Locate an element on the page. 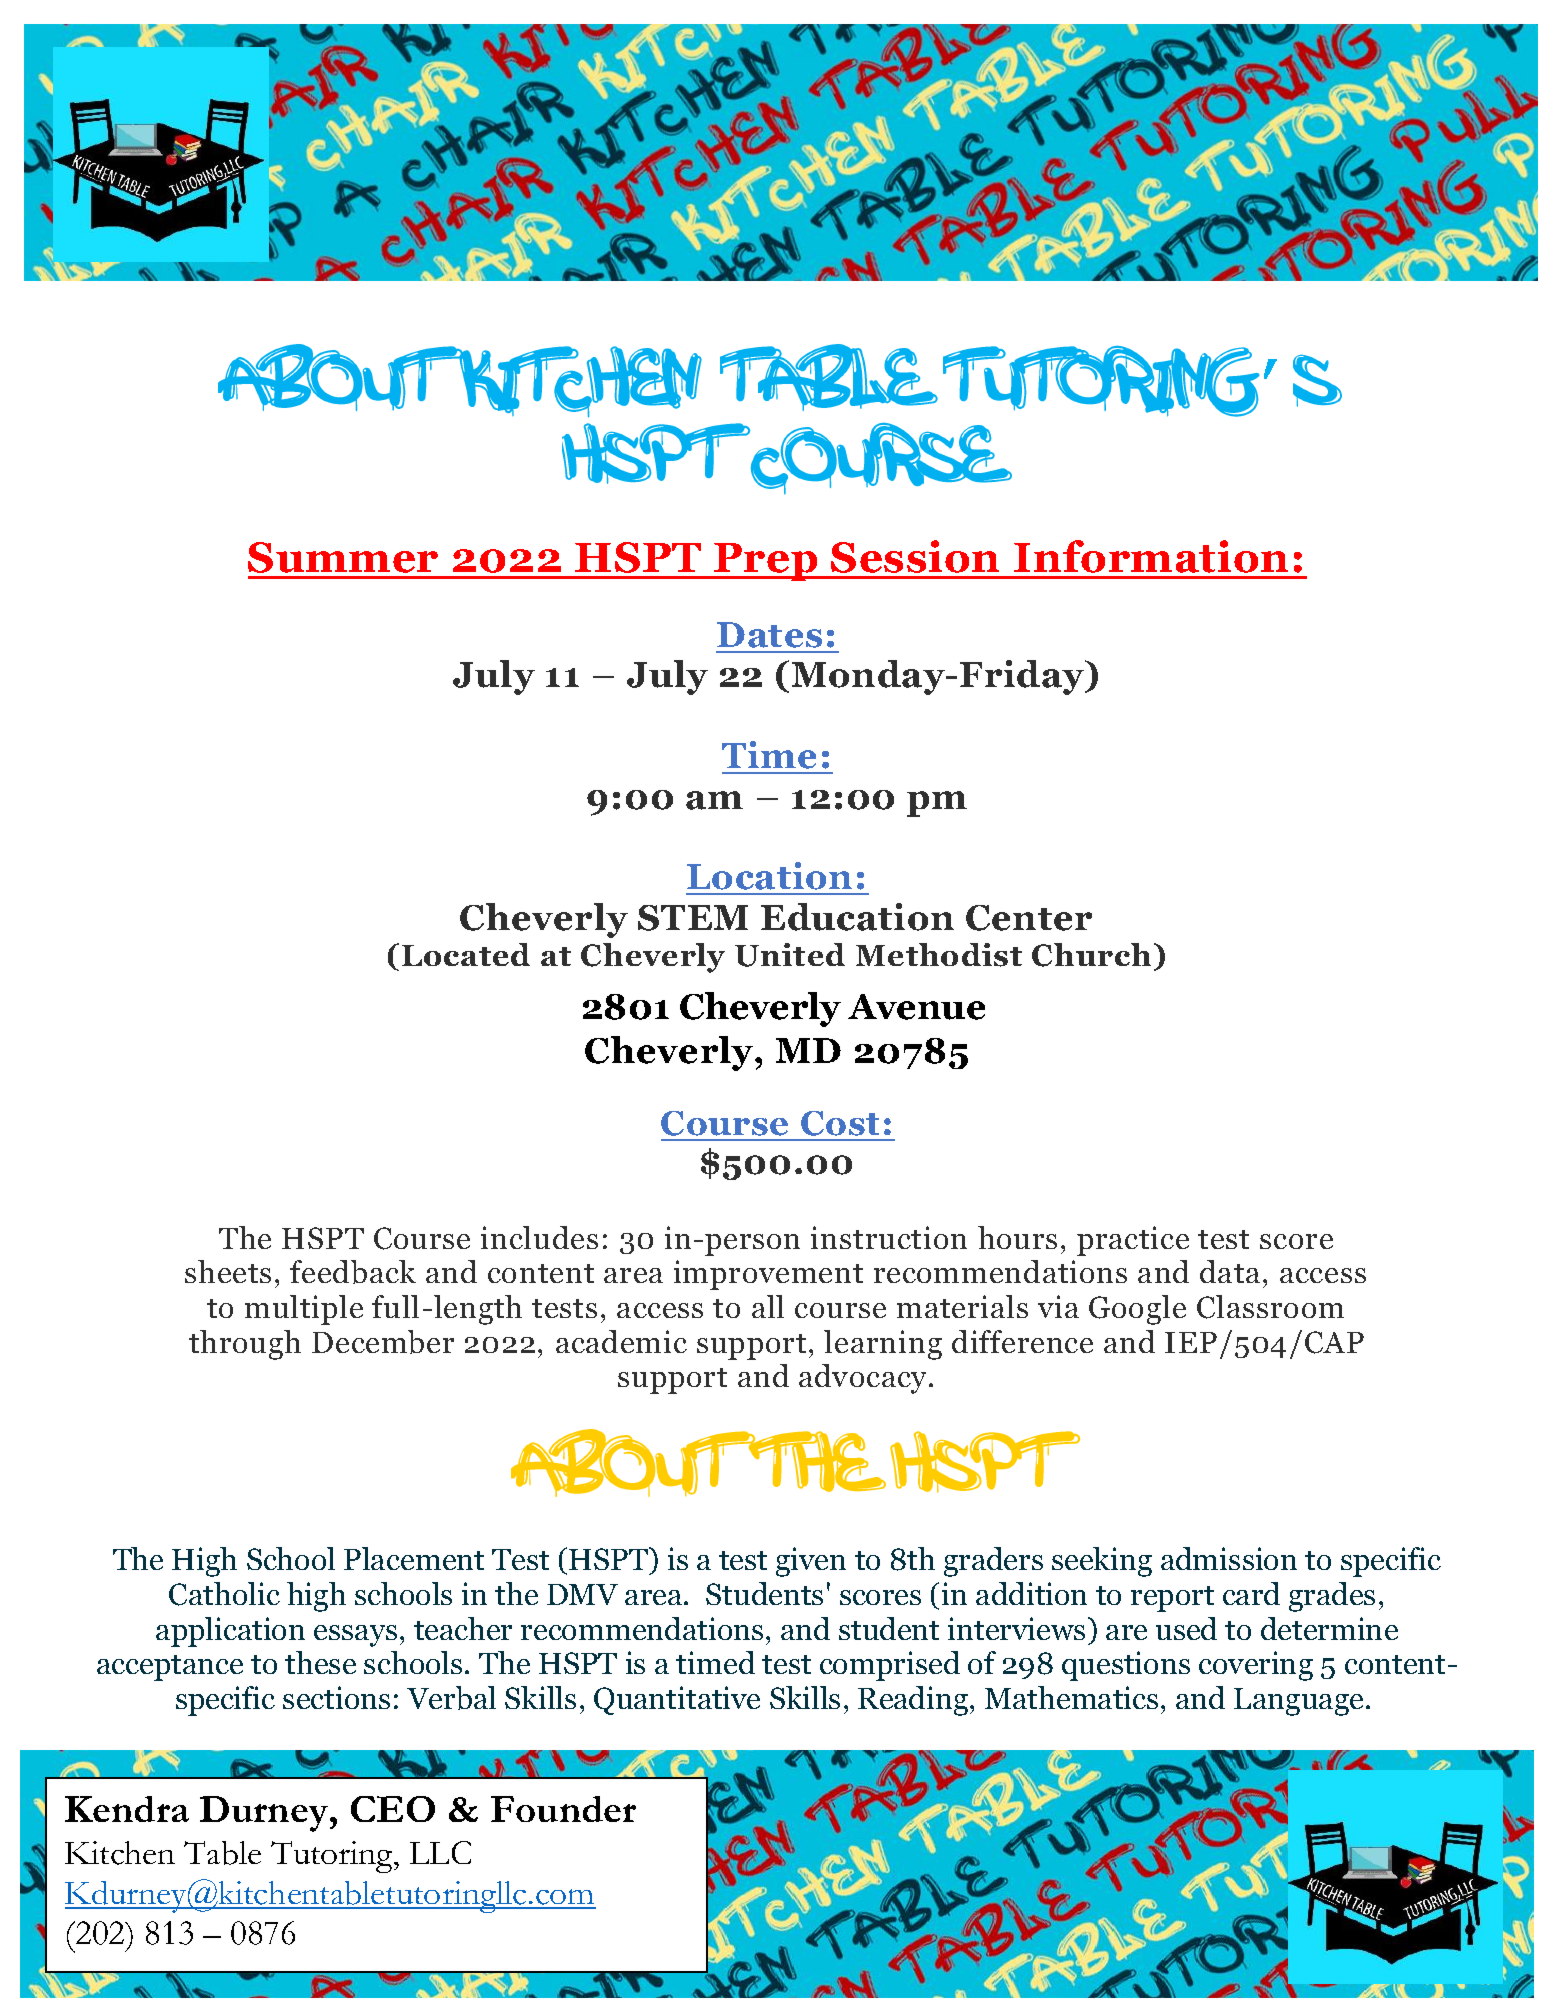  Language is located at coordinates (1298, 1702).
